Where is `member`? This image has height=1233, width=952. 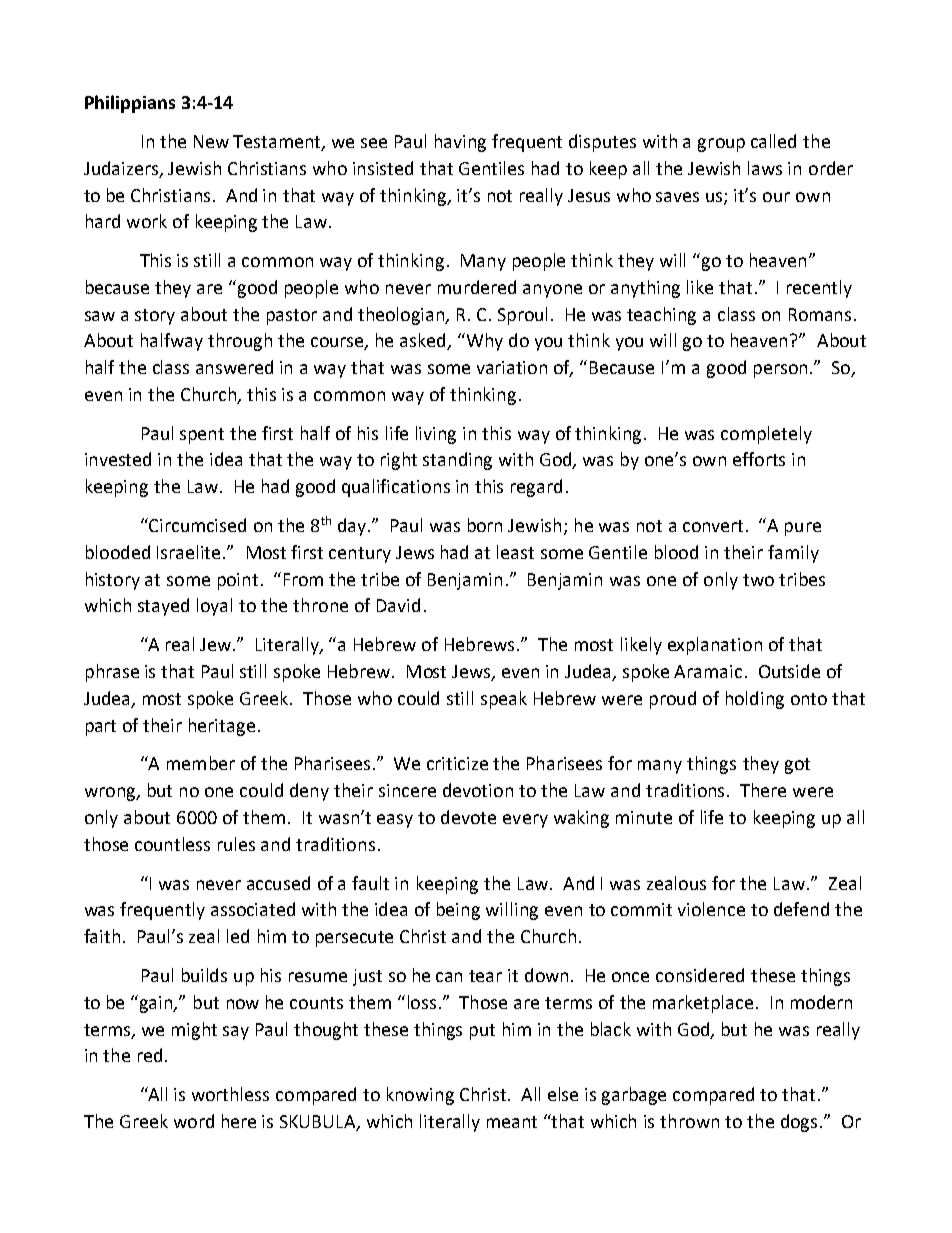
member is located at coordinates (201, 763).
